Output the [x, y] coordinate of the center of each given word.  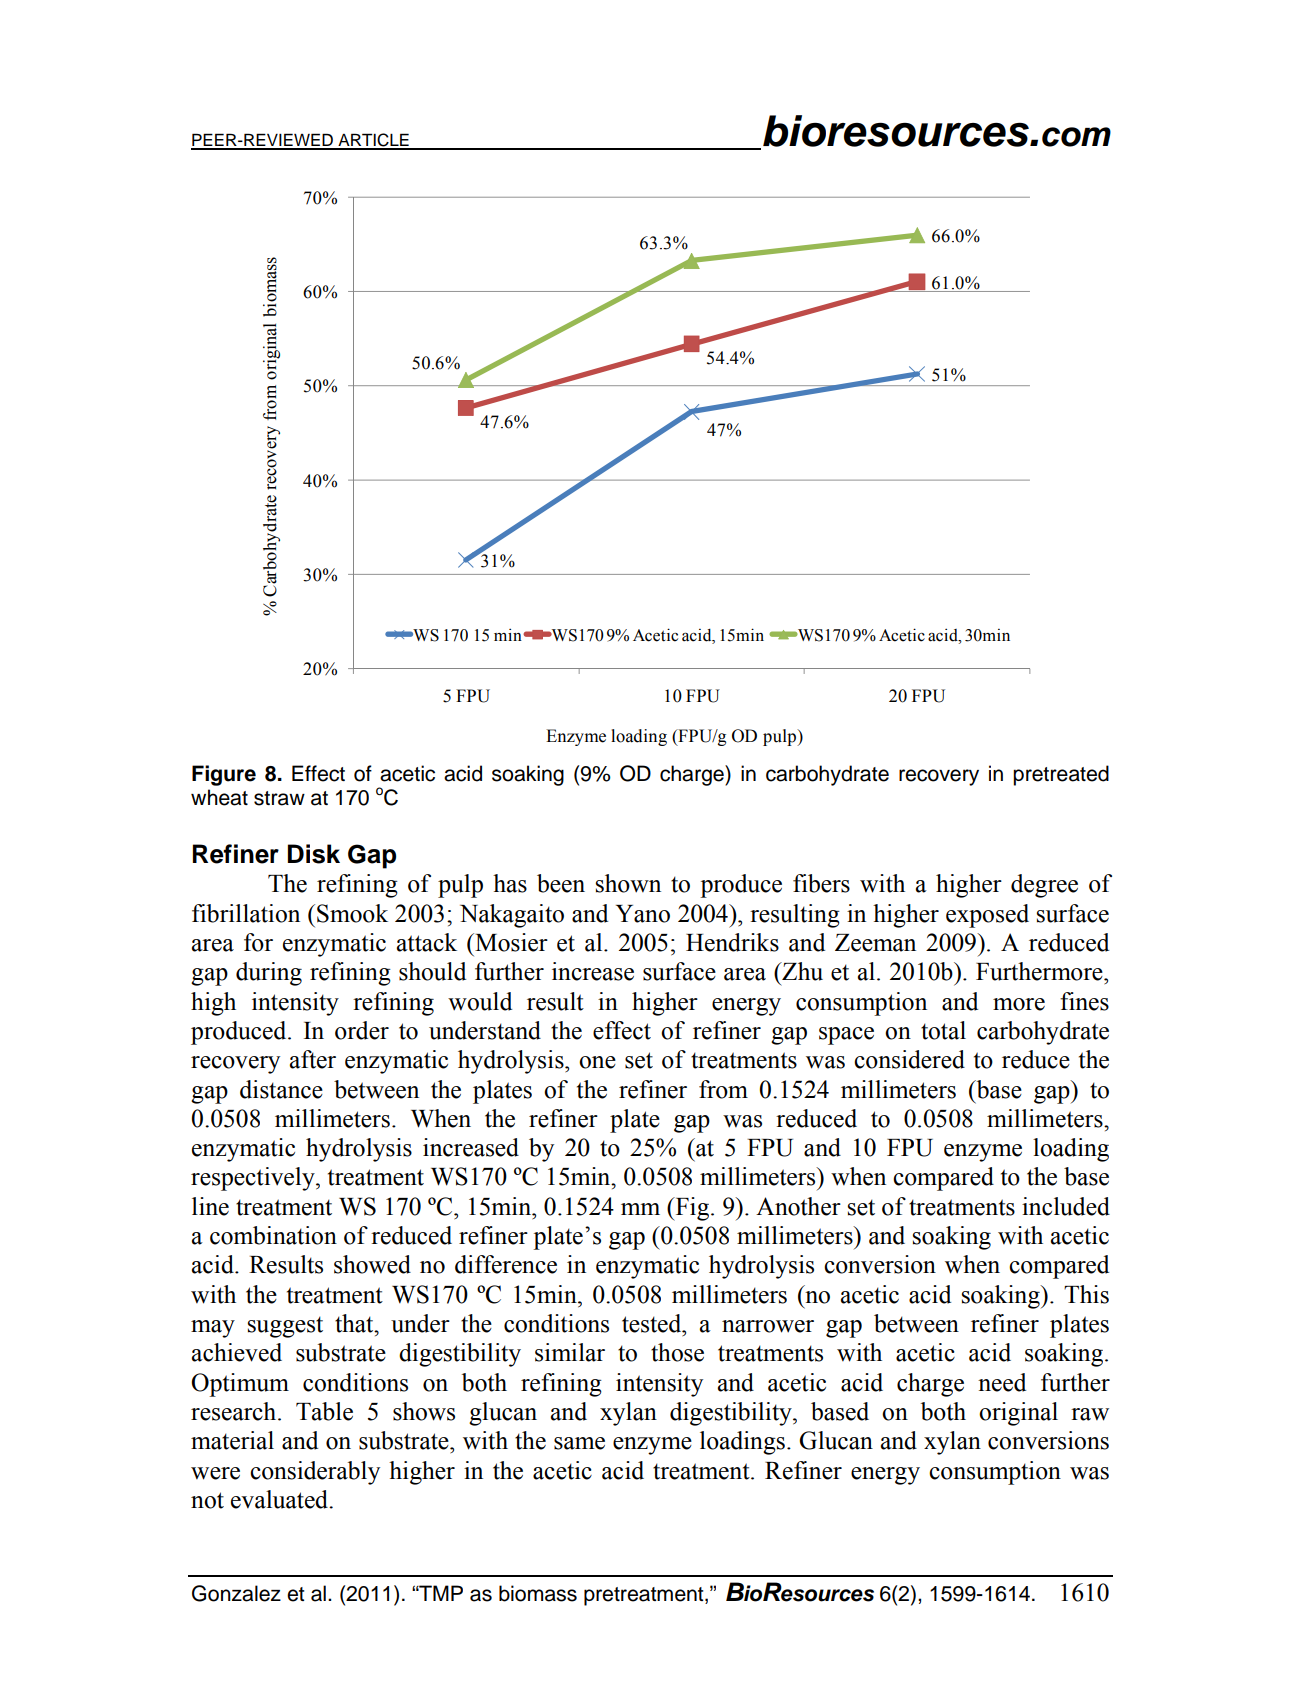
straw [279, 798]
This [1086, 1294]
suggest [285, 1327]
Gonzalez [236, 1593]
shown [628, 883]
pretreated [1061, 775]
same [579, 1443]
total [943, 1030]
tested [653, 1323]
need [1002, 1382]
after [313, 1059]
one [597, 1062]
